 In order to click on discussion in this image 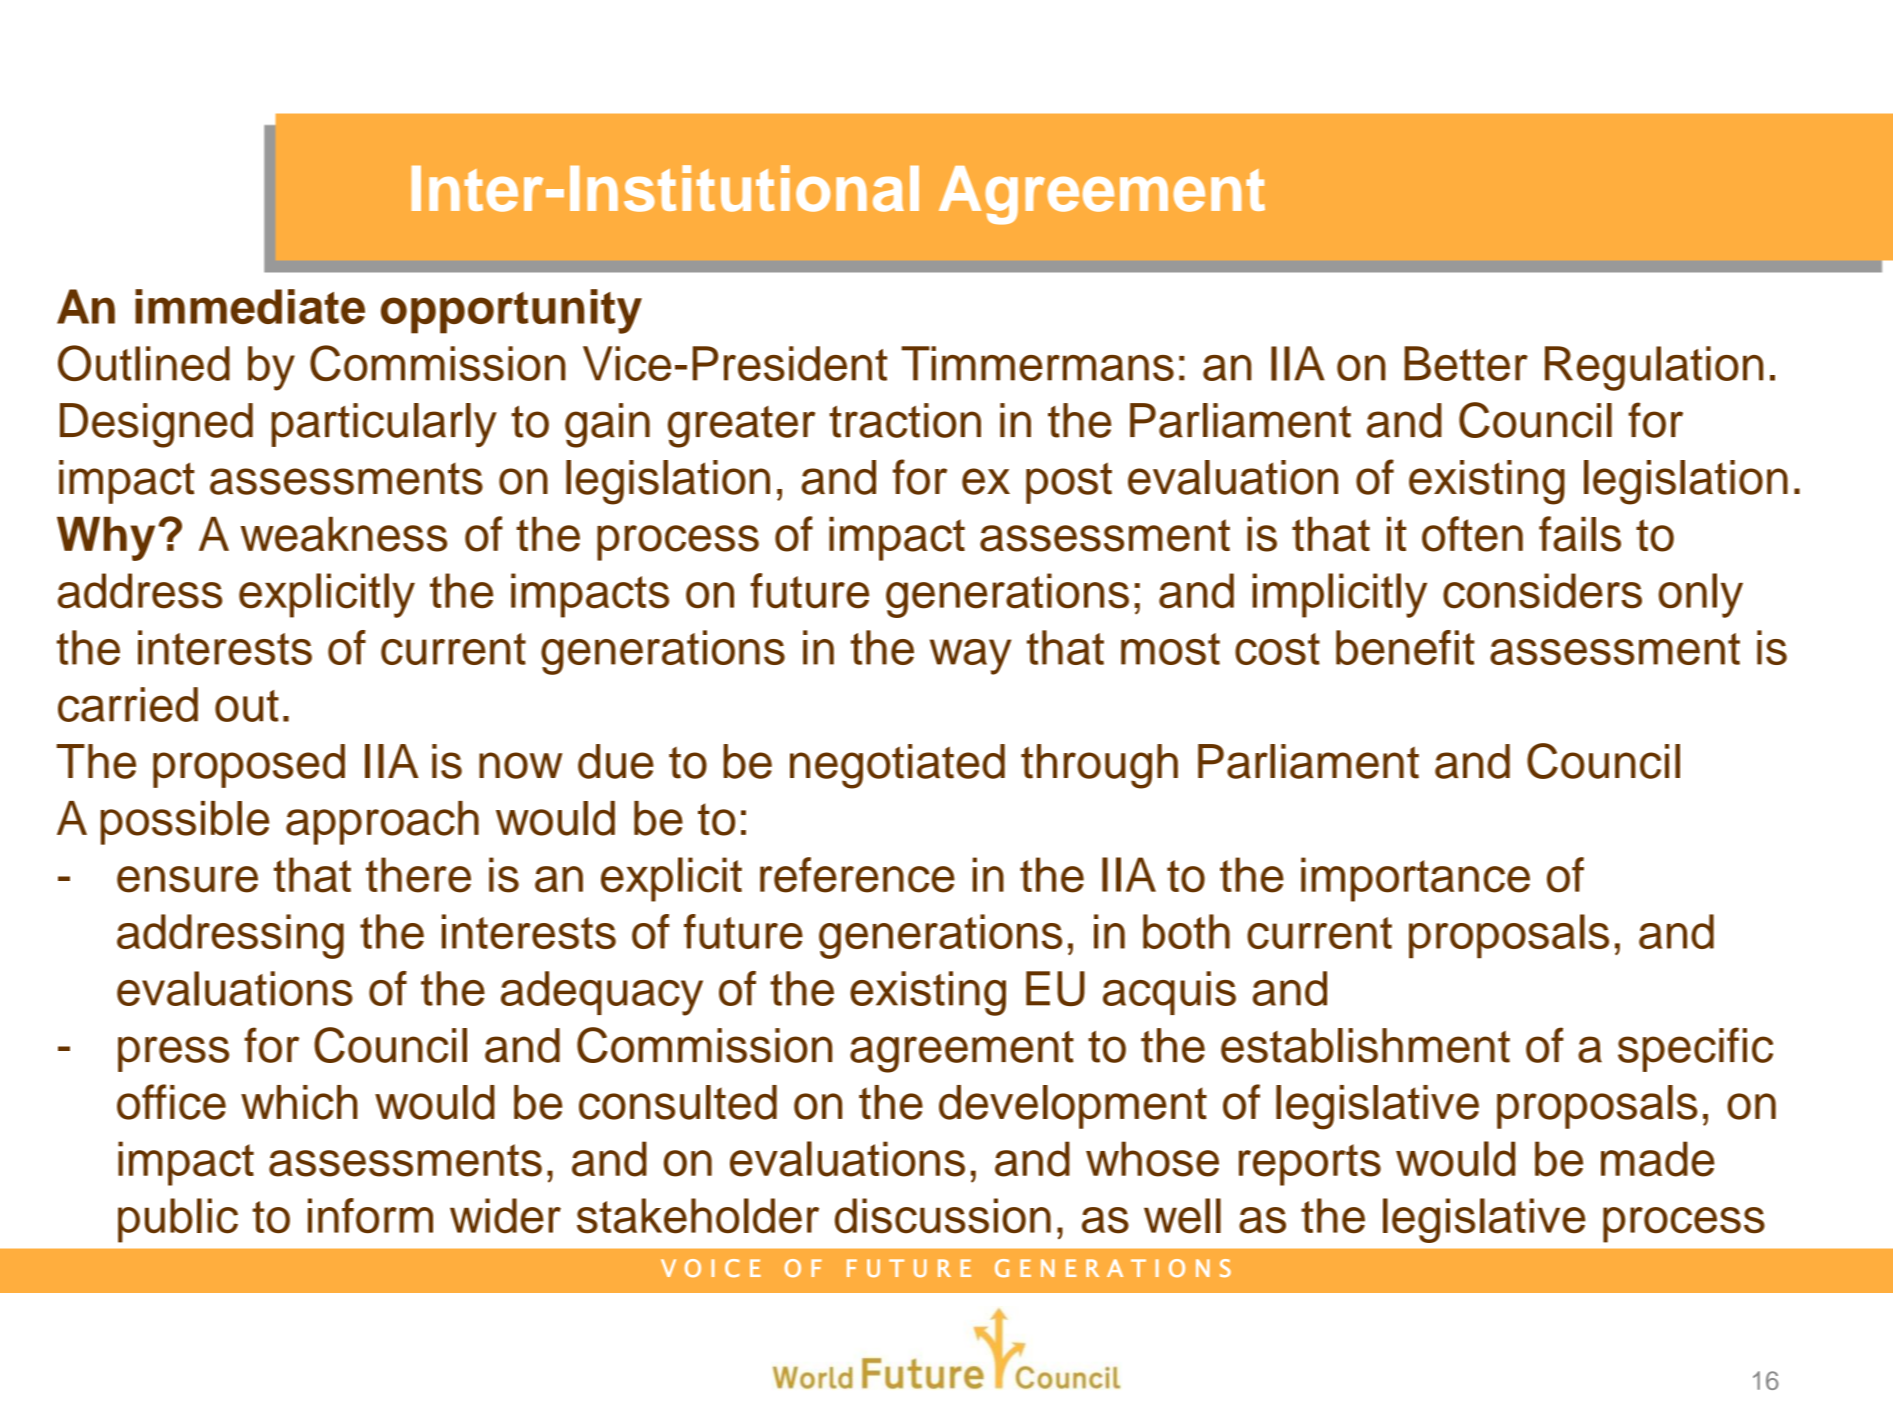, I will do `click(943, 1216)`.
